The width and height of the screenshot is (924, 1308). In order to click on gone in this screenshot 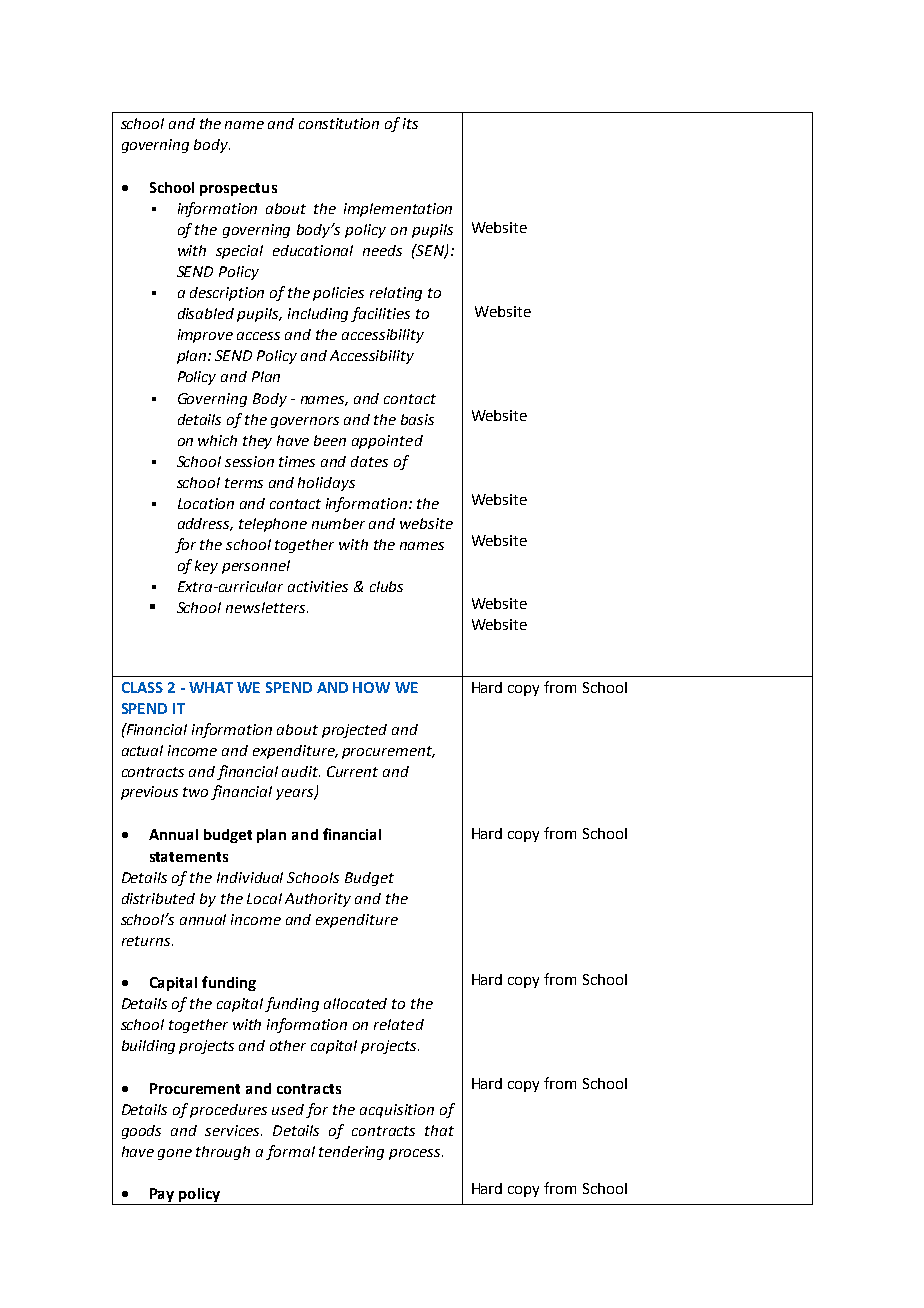, I will do `click(175, 1154)`.
